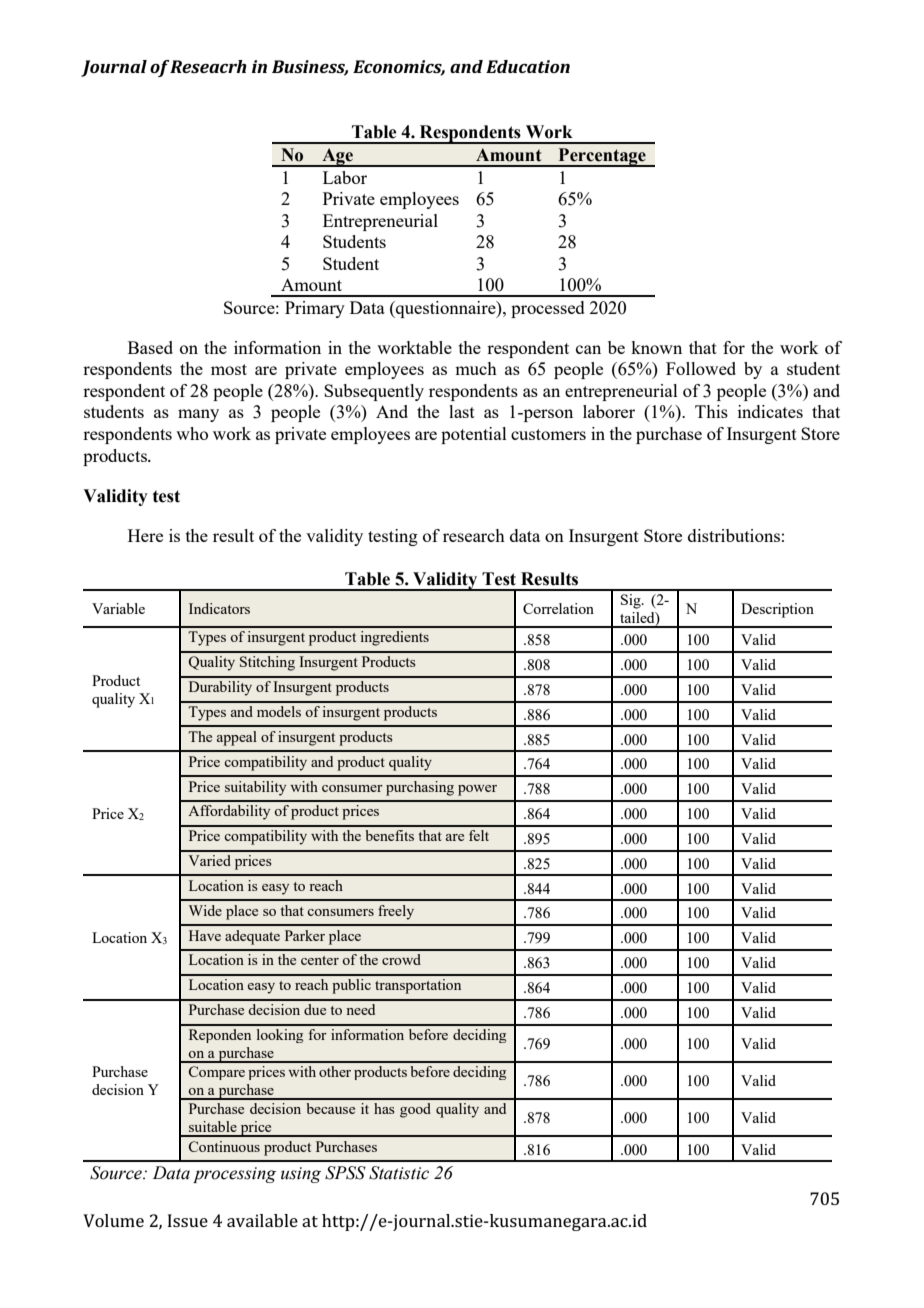 This document has width=924, height=1308. What do you see at coordinates (479, 835) in the document?
I see `felt` at bounding box center [479, 835].
